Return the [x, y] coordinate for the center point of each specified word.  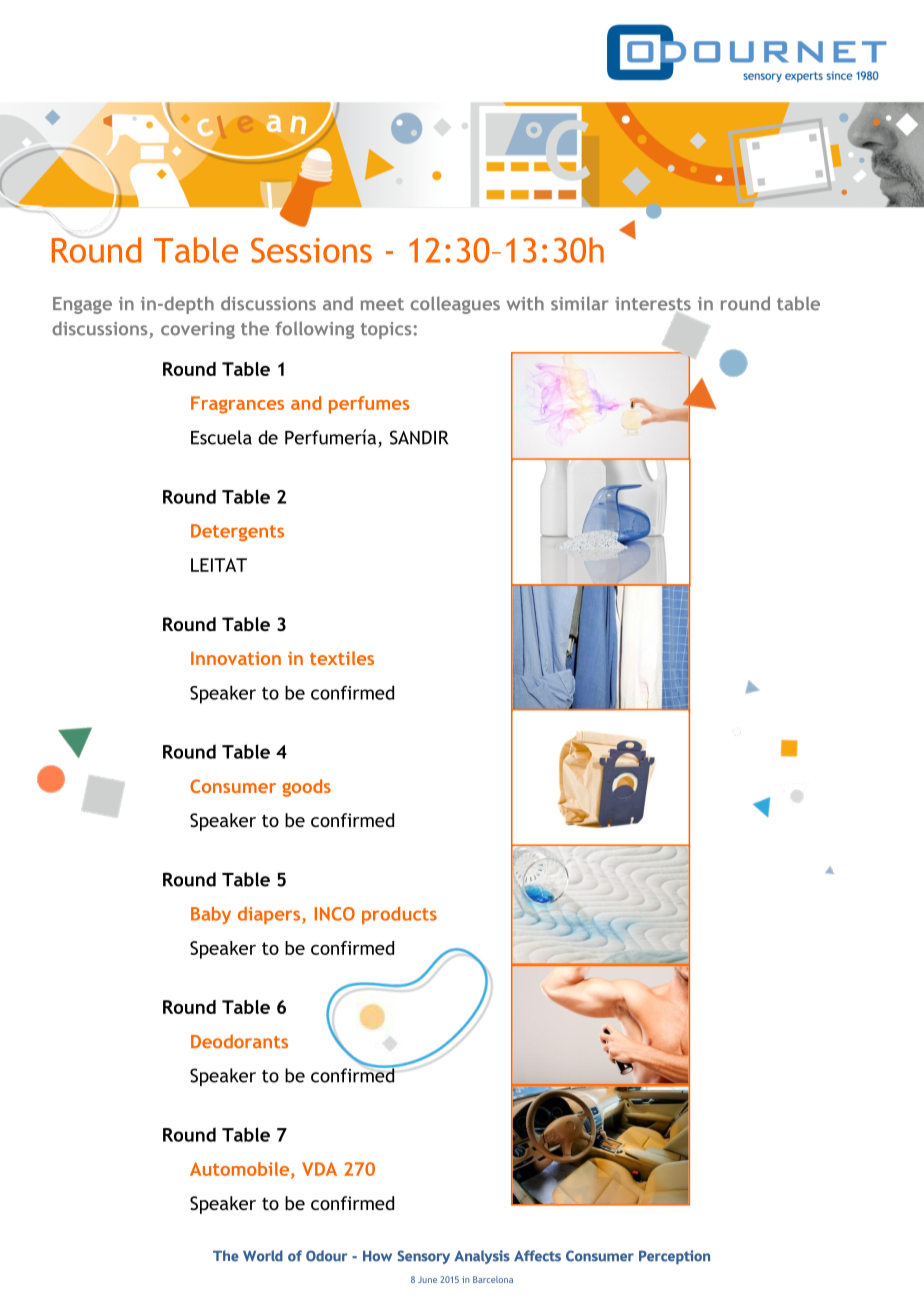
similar [580, 303]
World [263, 1256]
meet [382, 304]
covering [198, 330]
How [377, 1256]
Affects [537, 1256]
